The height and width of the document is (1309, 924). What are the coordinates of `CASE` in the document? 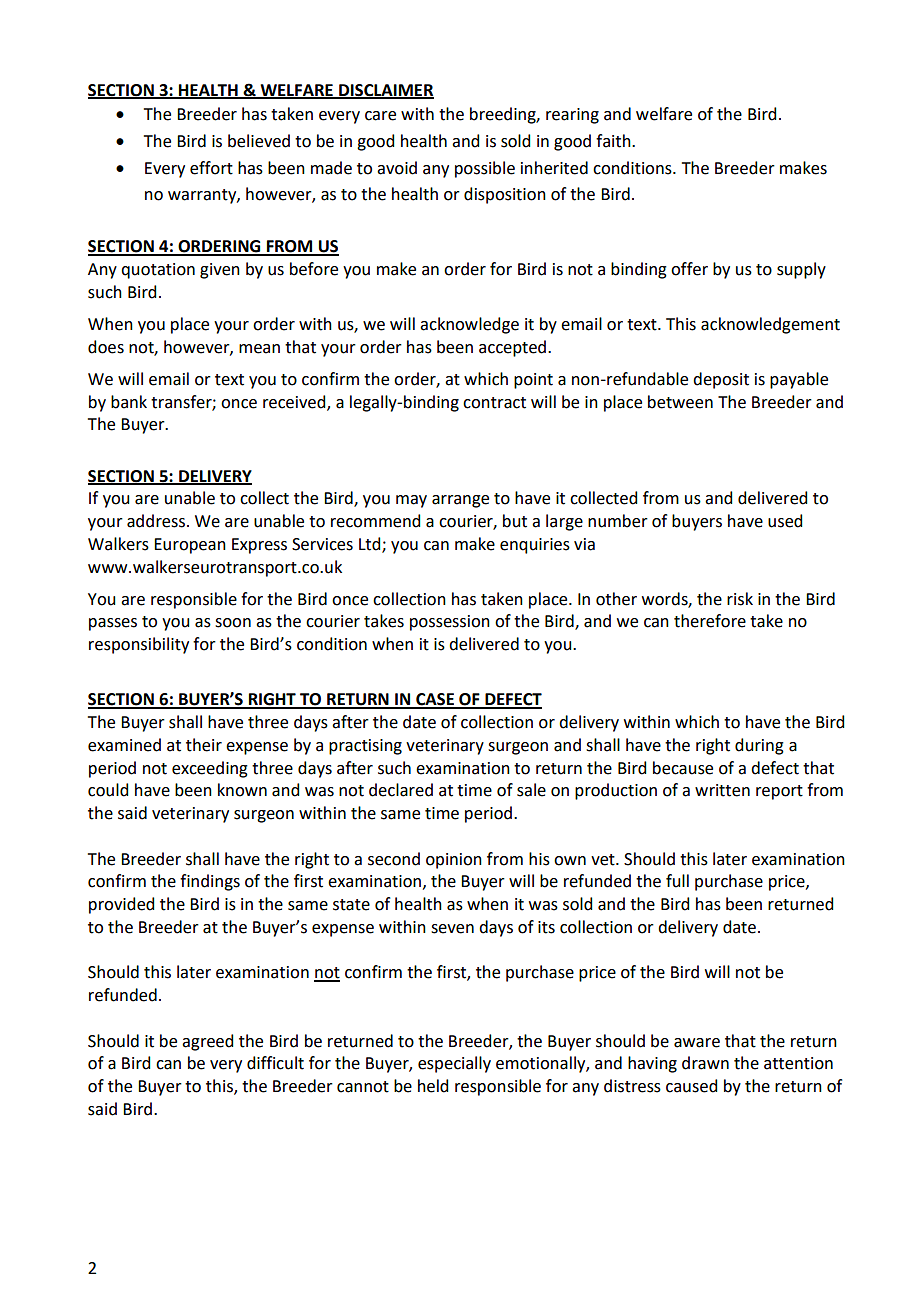 It's located at (435, 700).
